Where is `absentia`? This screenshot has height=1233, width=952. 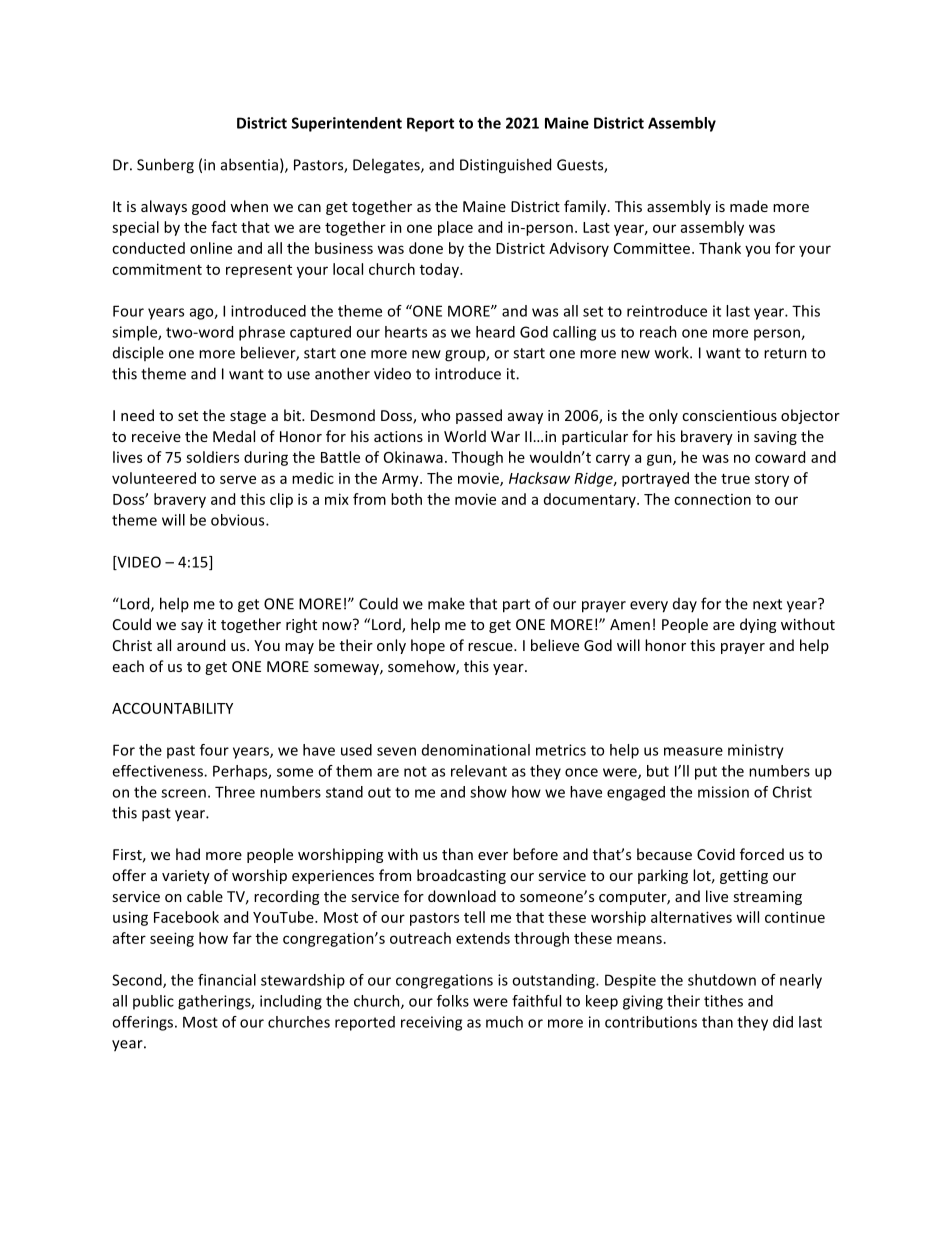 absentia is located at coordinates (249, 164).
